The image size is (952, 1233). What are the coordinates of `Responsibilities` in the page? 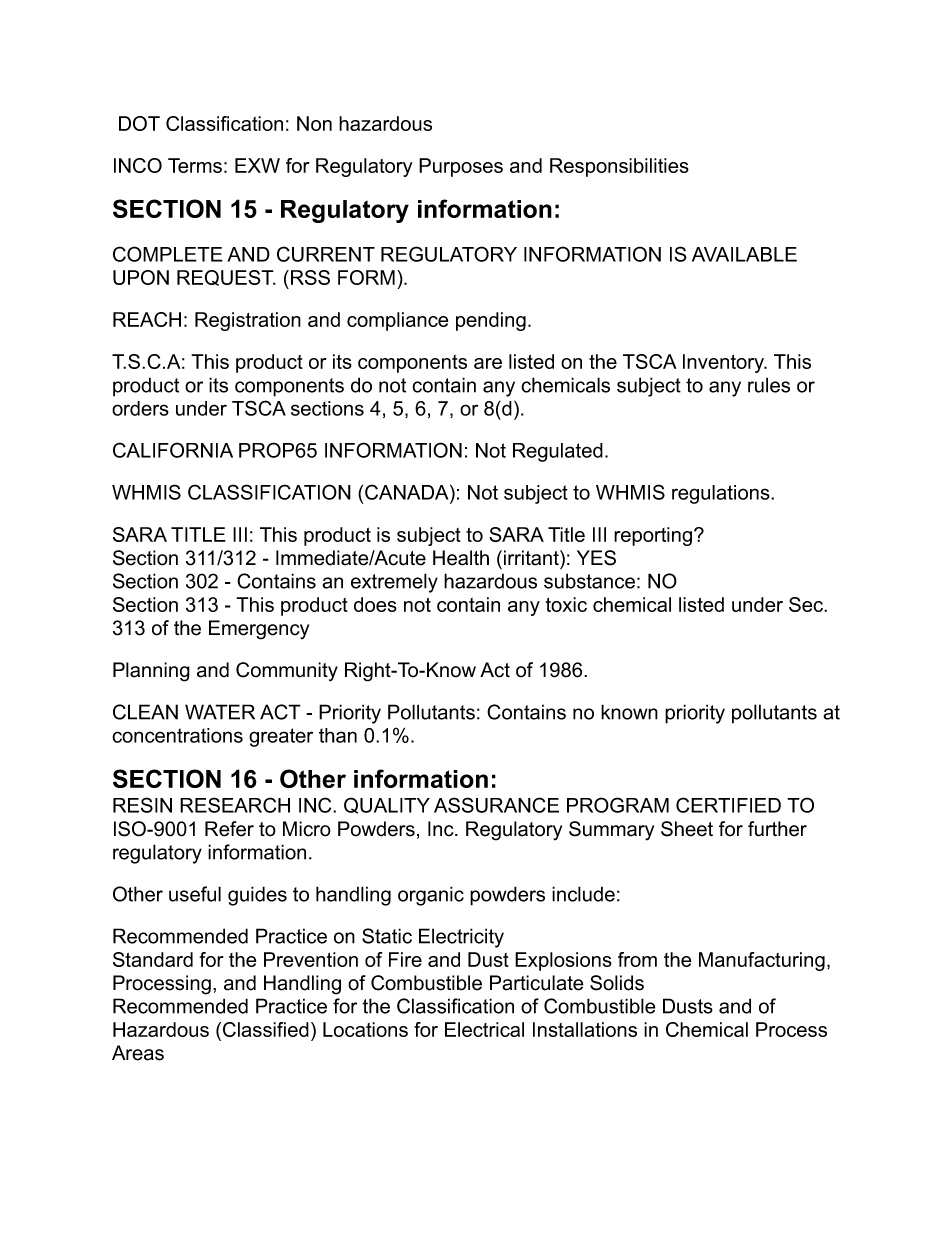 It's located at (619, 167).
